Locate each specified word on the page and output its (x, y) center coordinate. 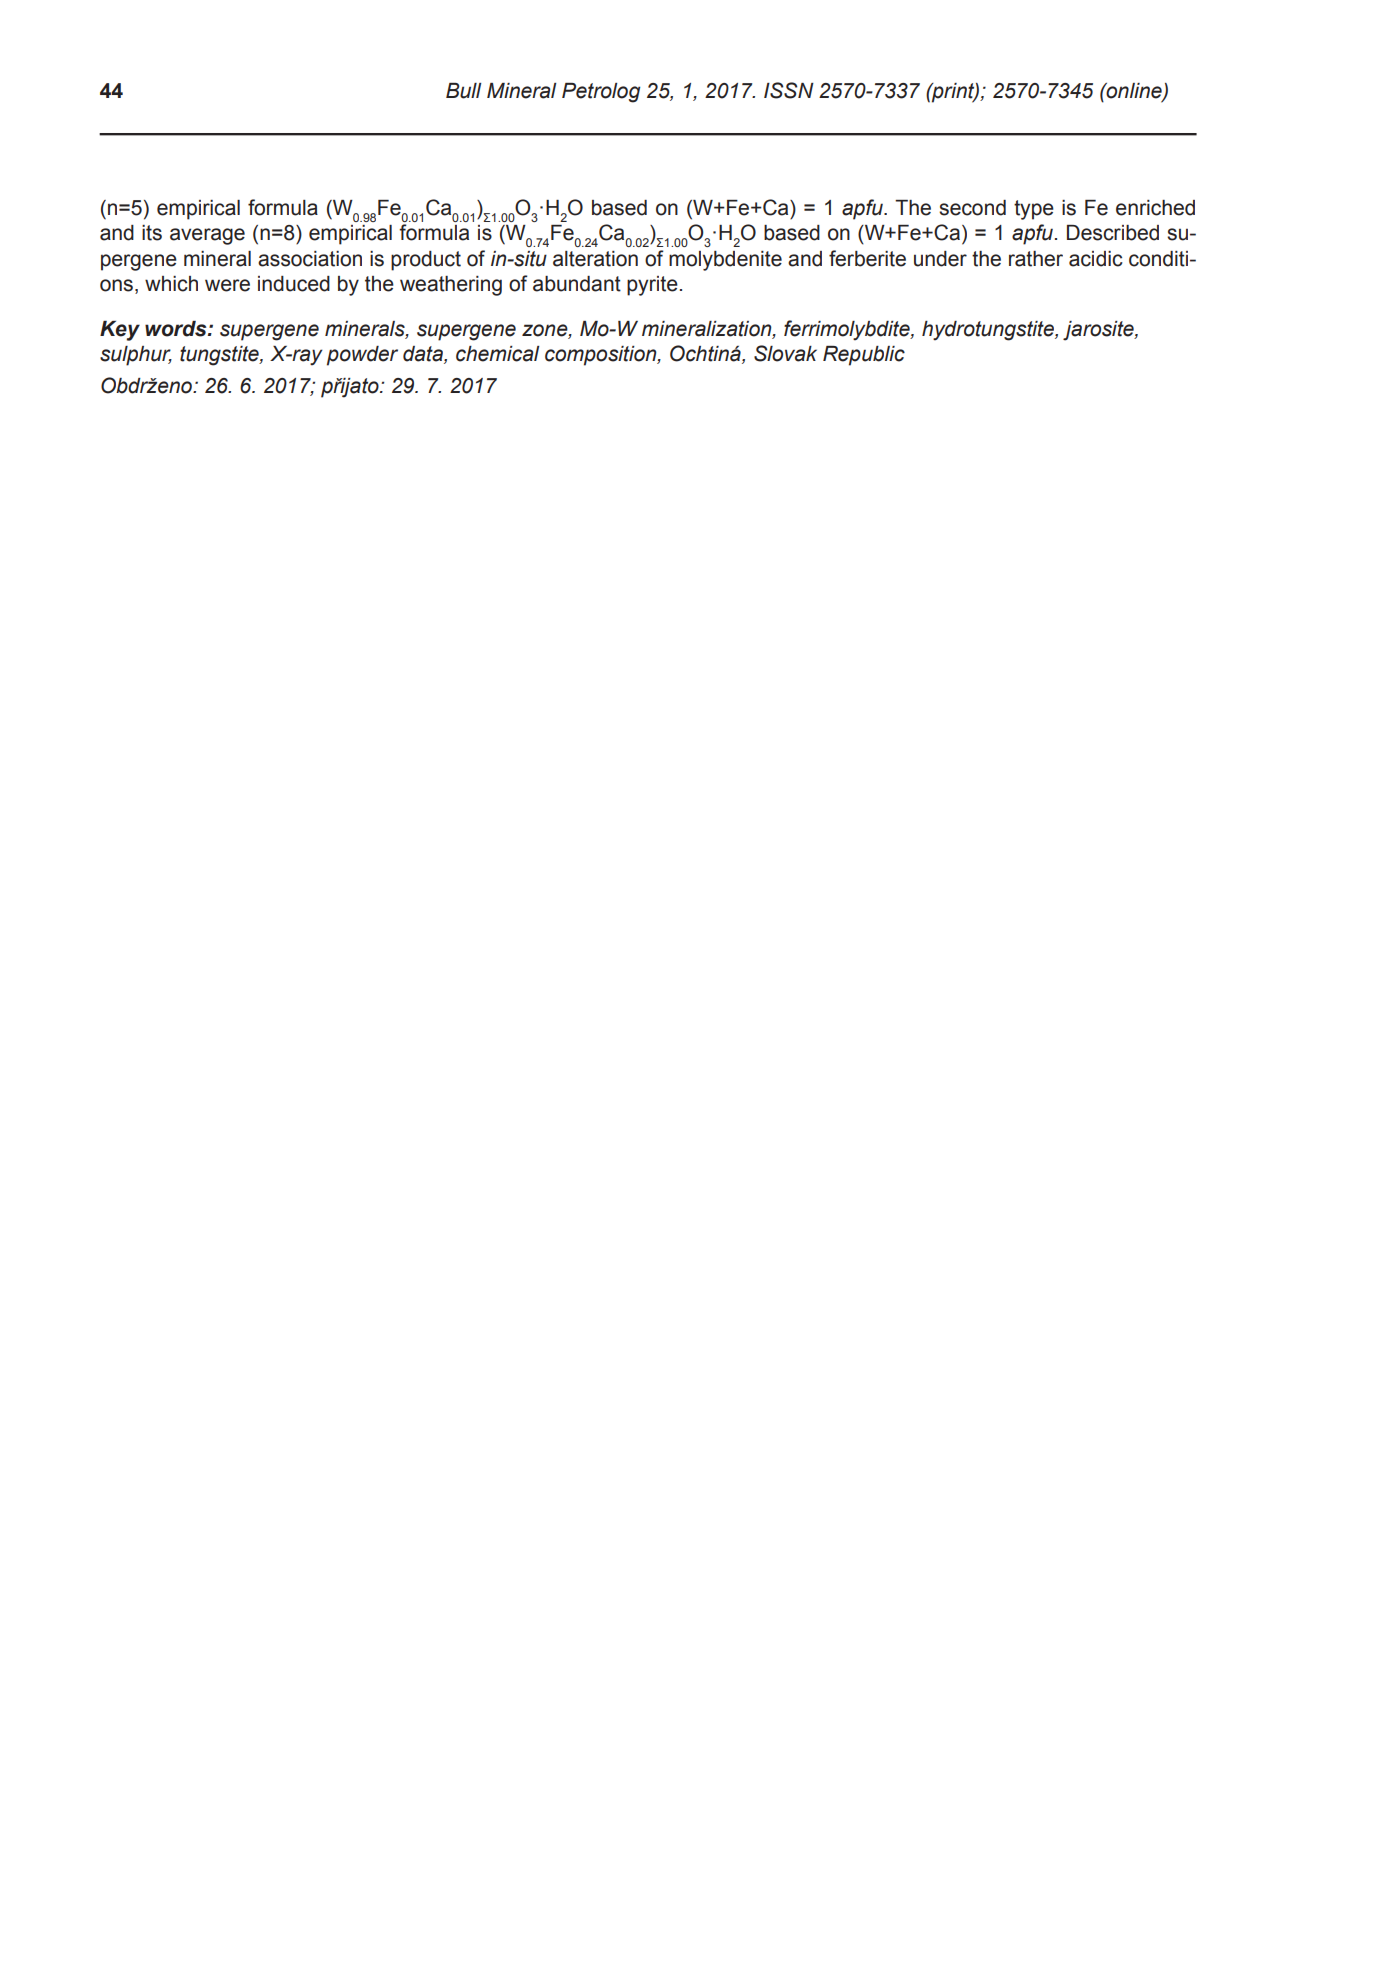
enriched (1155, 208)
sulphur (136, 356)
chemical (497, 354)
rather (1036, 259)
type (1034, 210)
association (310, 259)
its (152, 233)
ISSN (789, 90)
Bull (463, 91)
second (972, 208)
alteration (595, 259)
